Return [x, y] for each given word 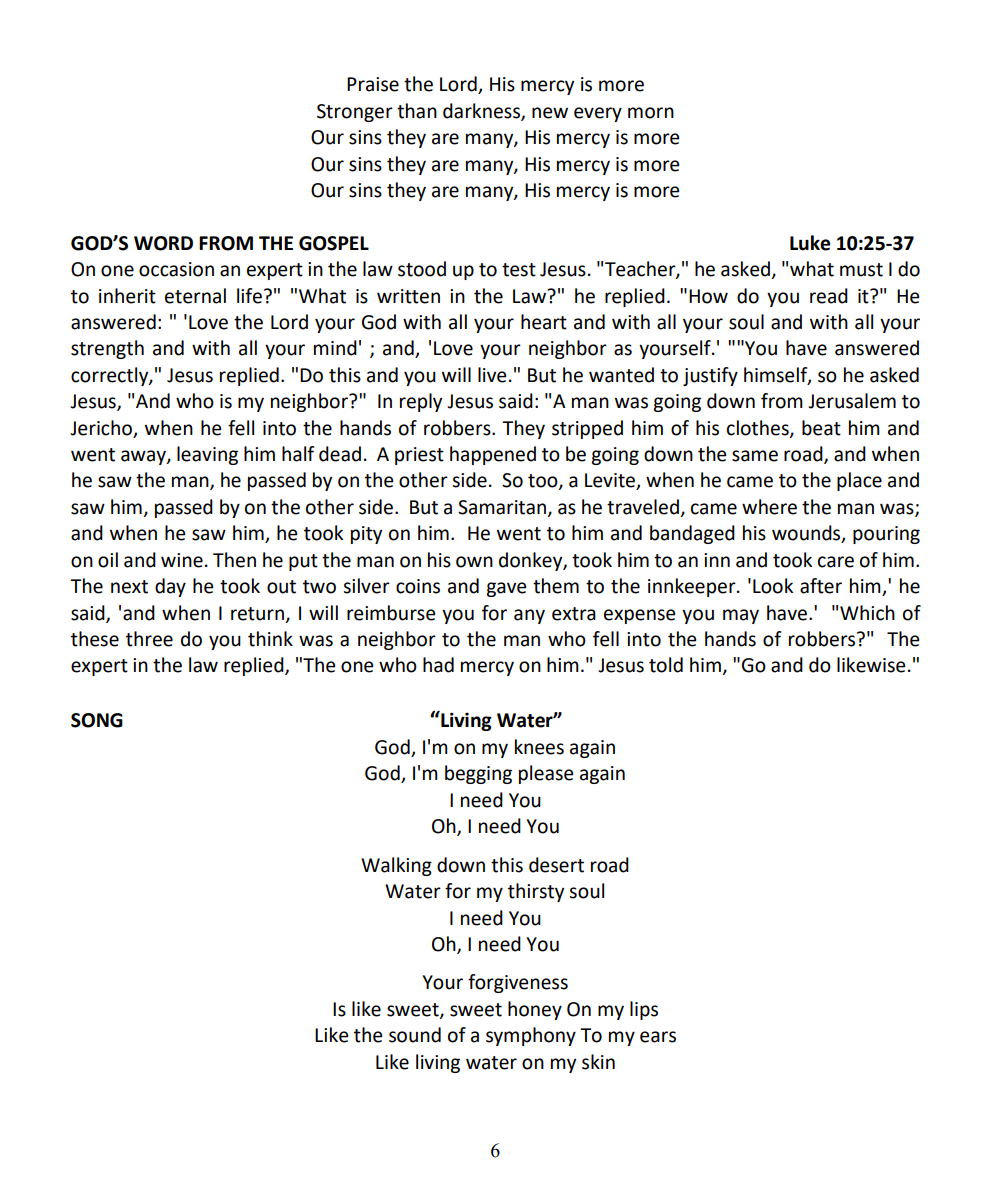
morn [651, 113]
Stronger [355, 113]
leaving [207, 455]
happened [493, 455]
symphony [531, 1036]
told [666, 665]
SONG [97, 720]
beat [821, 428]
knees [539, 747]
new [550, 113]
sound [415, 1035]
